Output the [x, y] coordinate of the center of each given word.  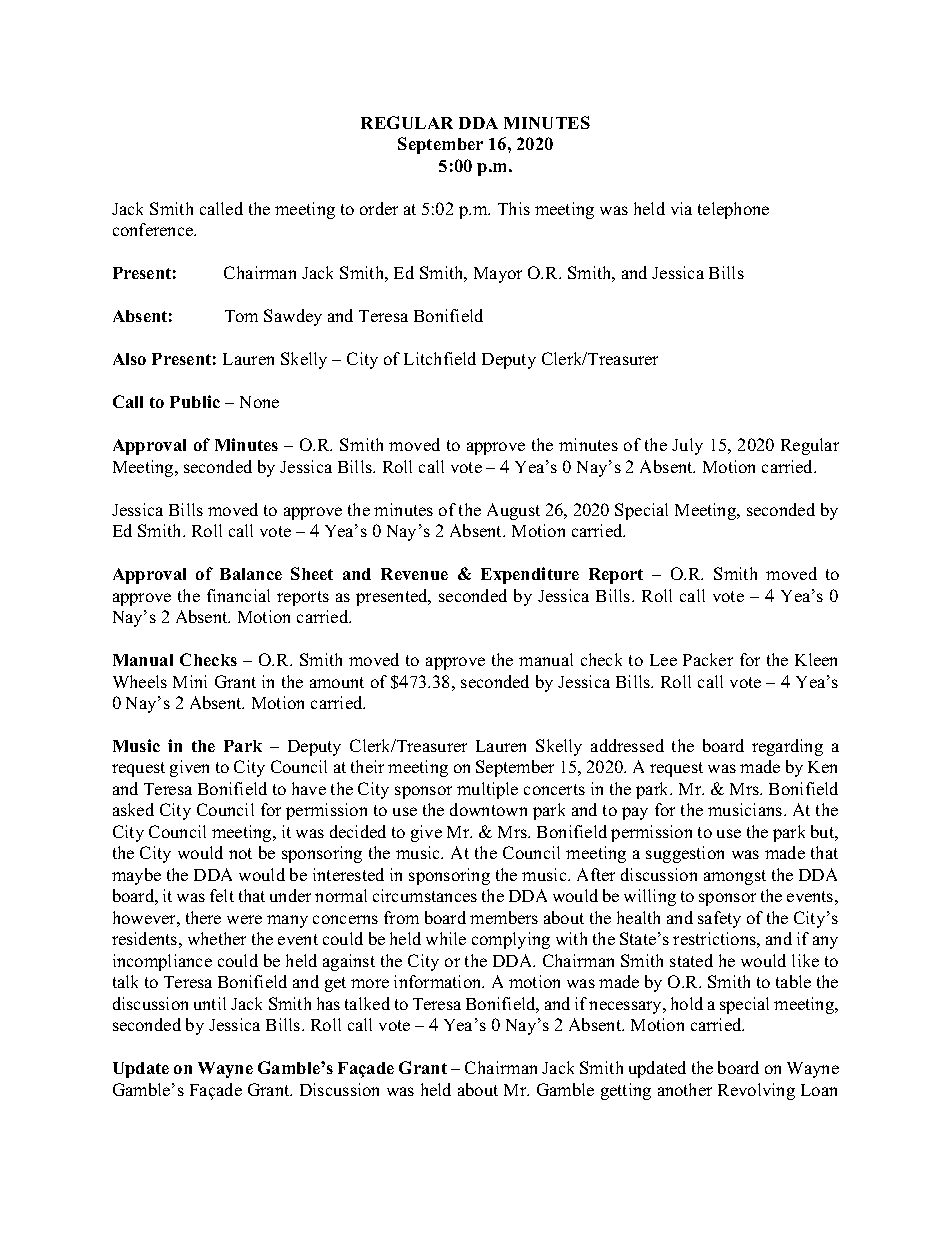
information [439, 981]
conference [154, 229]
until [210, 1003]
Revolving [756, 1091]
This [514, 208]
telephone [733, 210]
